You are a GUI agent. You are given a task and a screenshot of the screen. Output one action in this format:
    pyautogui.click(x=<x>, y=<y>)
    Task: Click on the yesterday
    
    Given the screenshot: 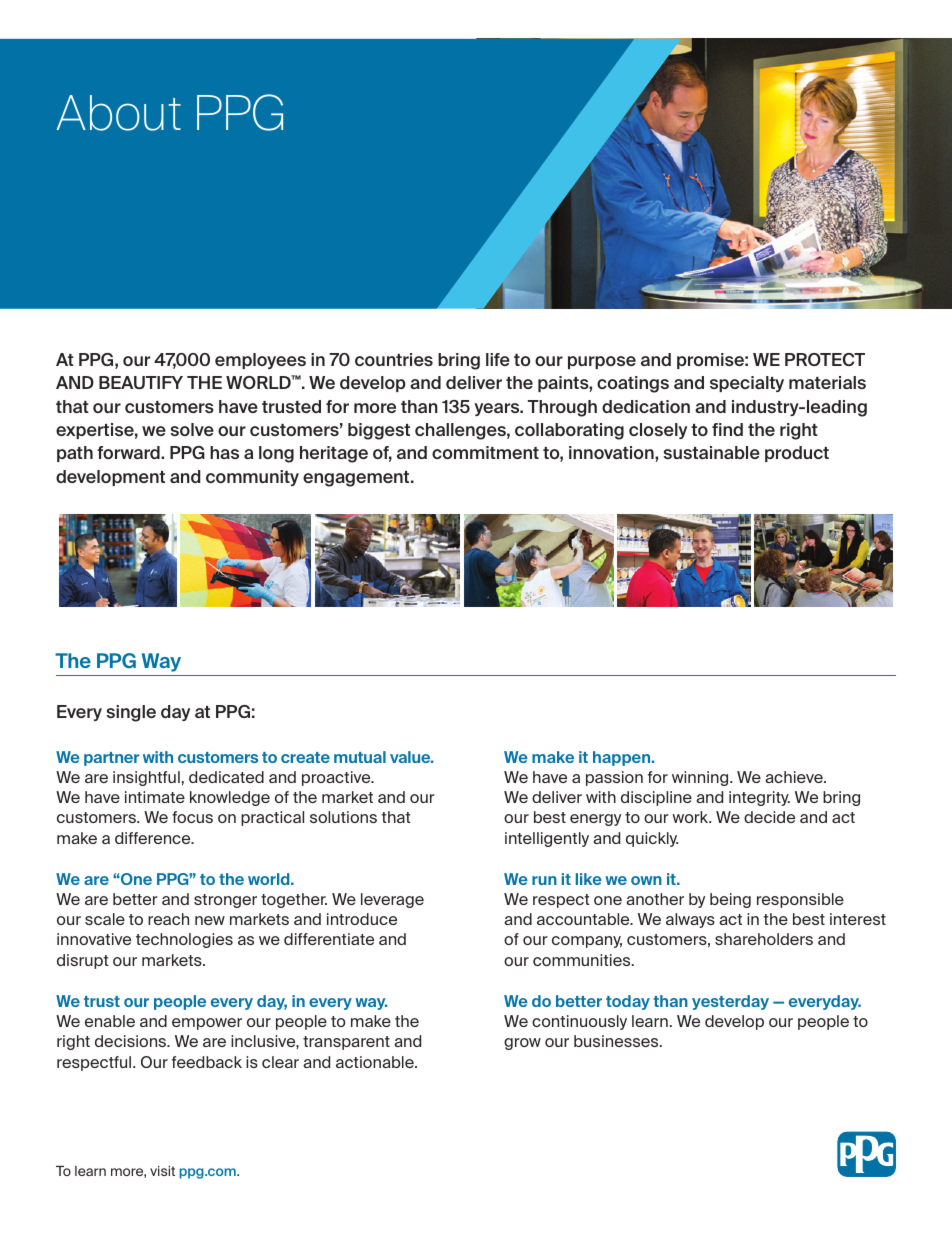 What is the action you would take?
    pyautogui.click(x=730, y=1002)
